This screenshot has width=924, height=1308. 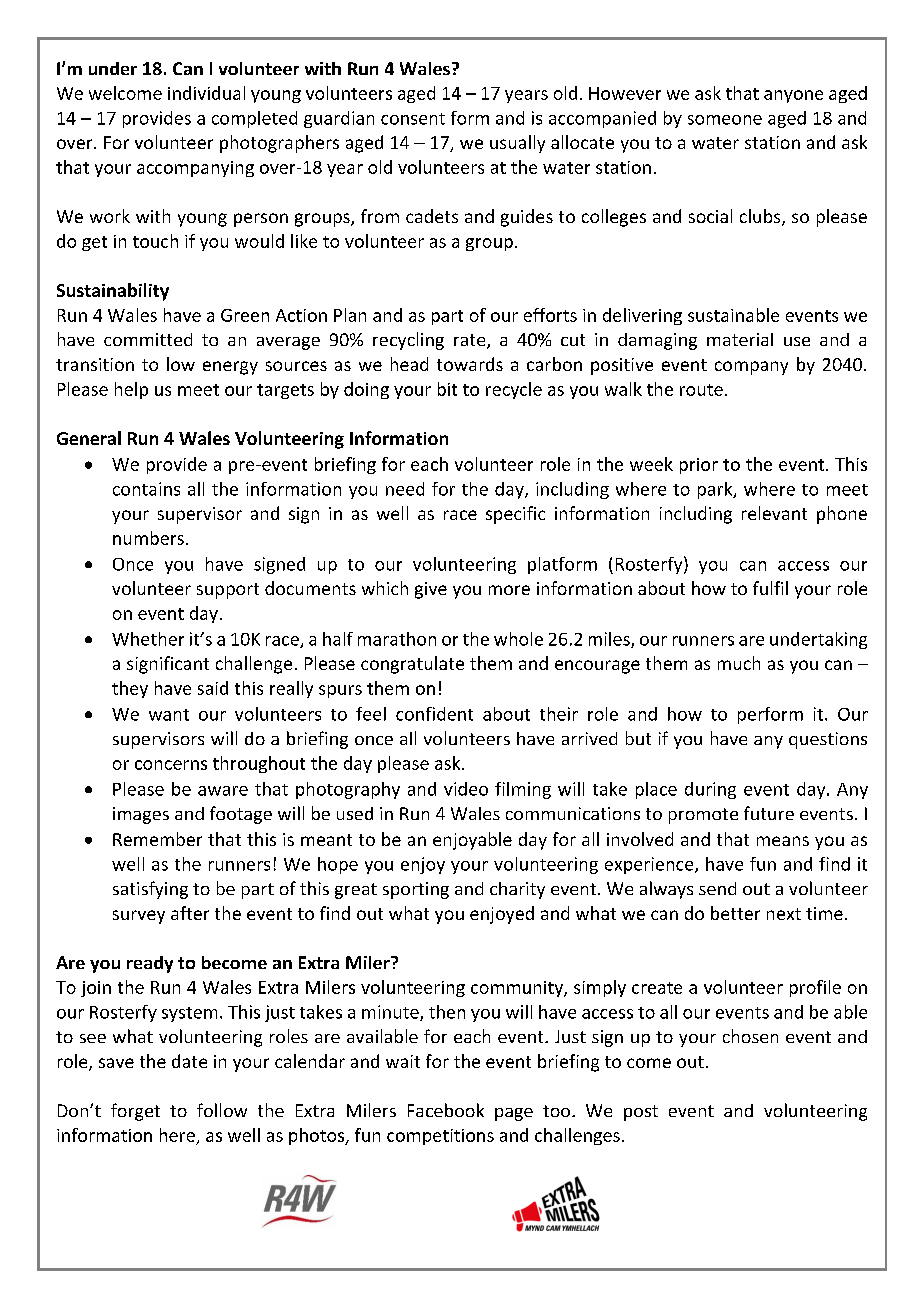 What do you see at coordinates (466, 789) in the screenshot?
I see `video` at bounding box center [466, 789].
